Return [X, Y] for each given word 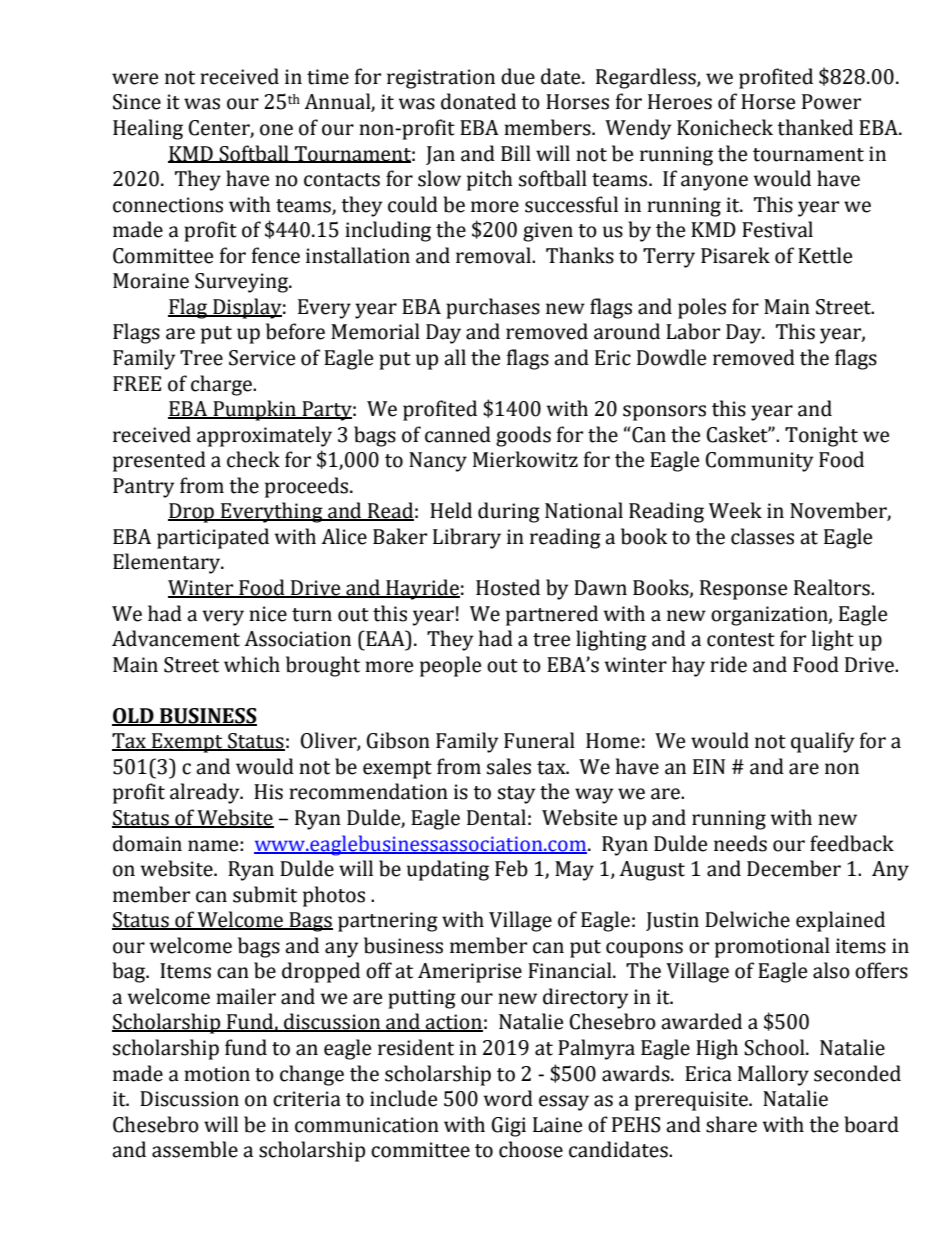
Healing [148, 129]
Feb [511, 868]
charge [222, 385]
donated [478, 101]
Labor [693, 331]
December [794, 868]
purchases [493, 308]
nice [268, 614]
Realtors [833, 587]
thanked [815, 127]
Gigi [509, 1127]
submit [265, 894]
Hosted [508, 587]
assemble [195, 1149]
